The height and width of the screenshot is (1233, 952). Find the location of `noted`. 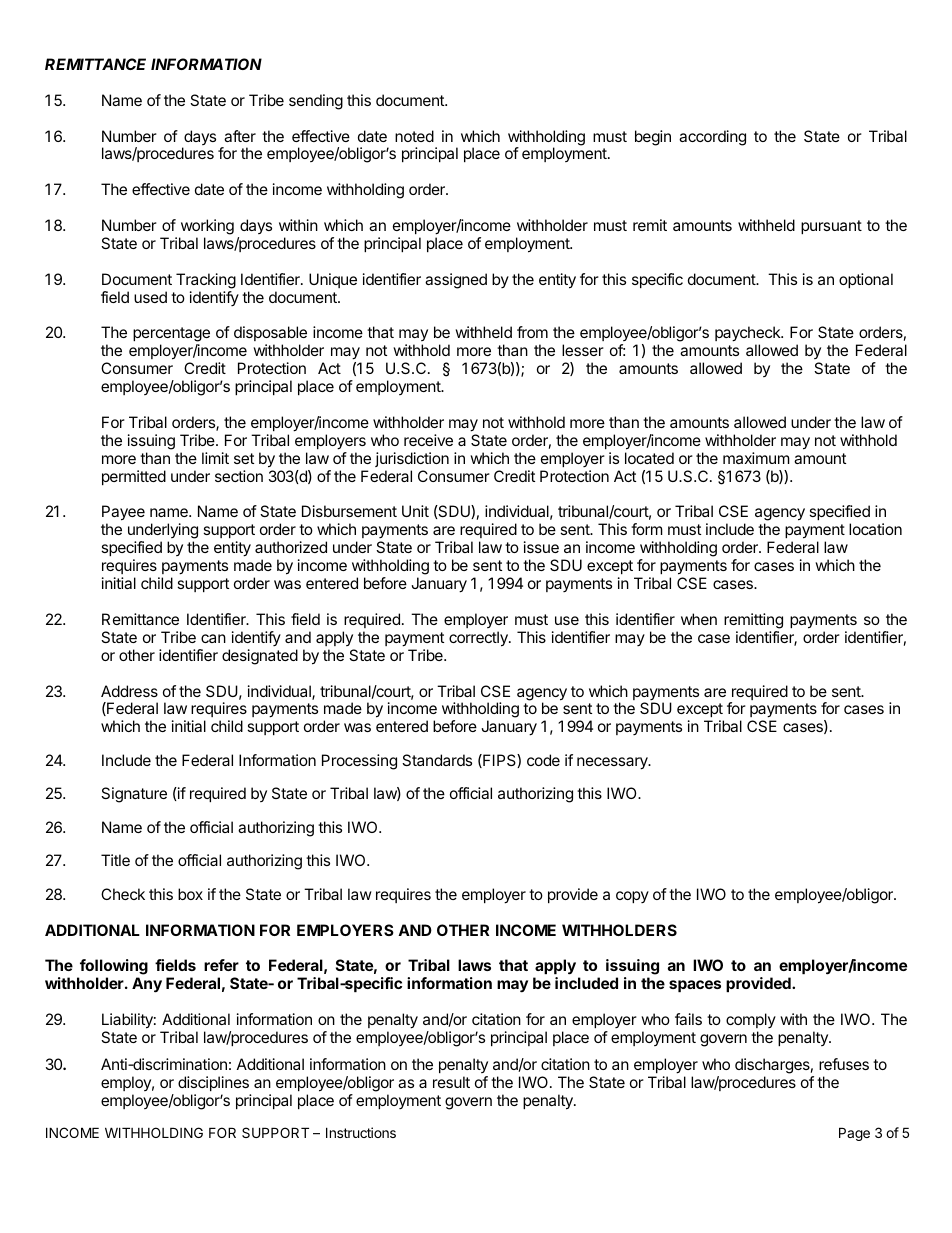

noted is located at coordinates (414, 136).
